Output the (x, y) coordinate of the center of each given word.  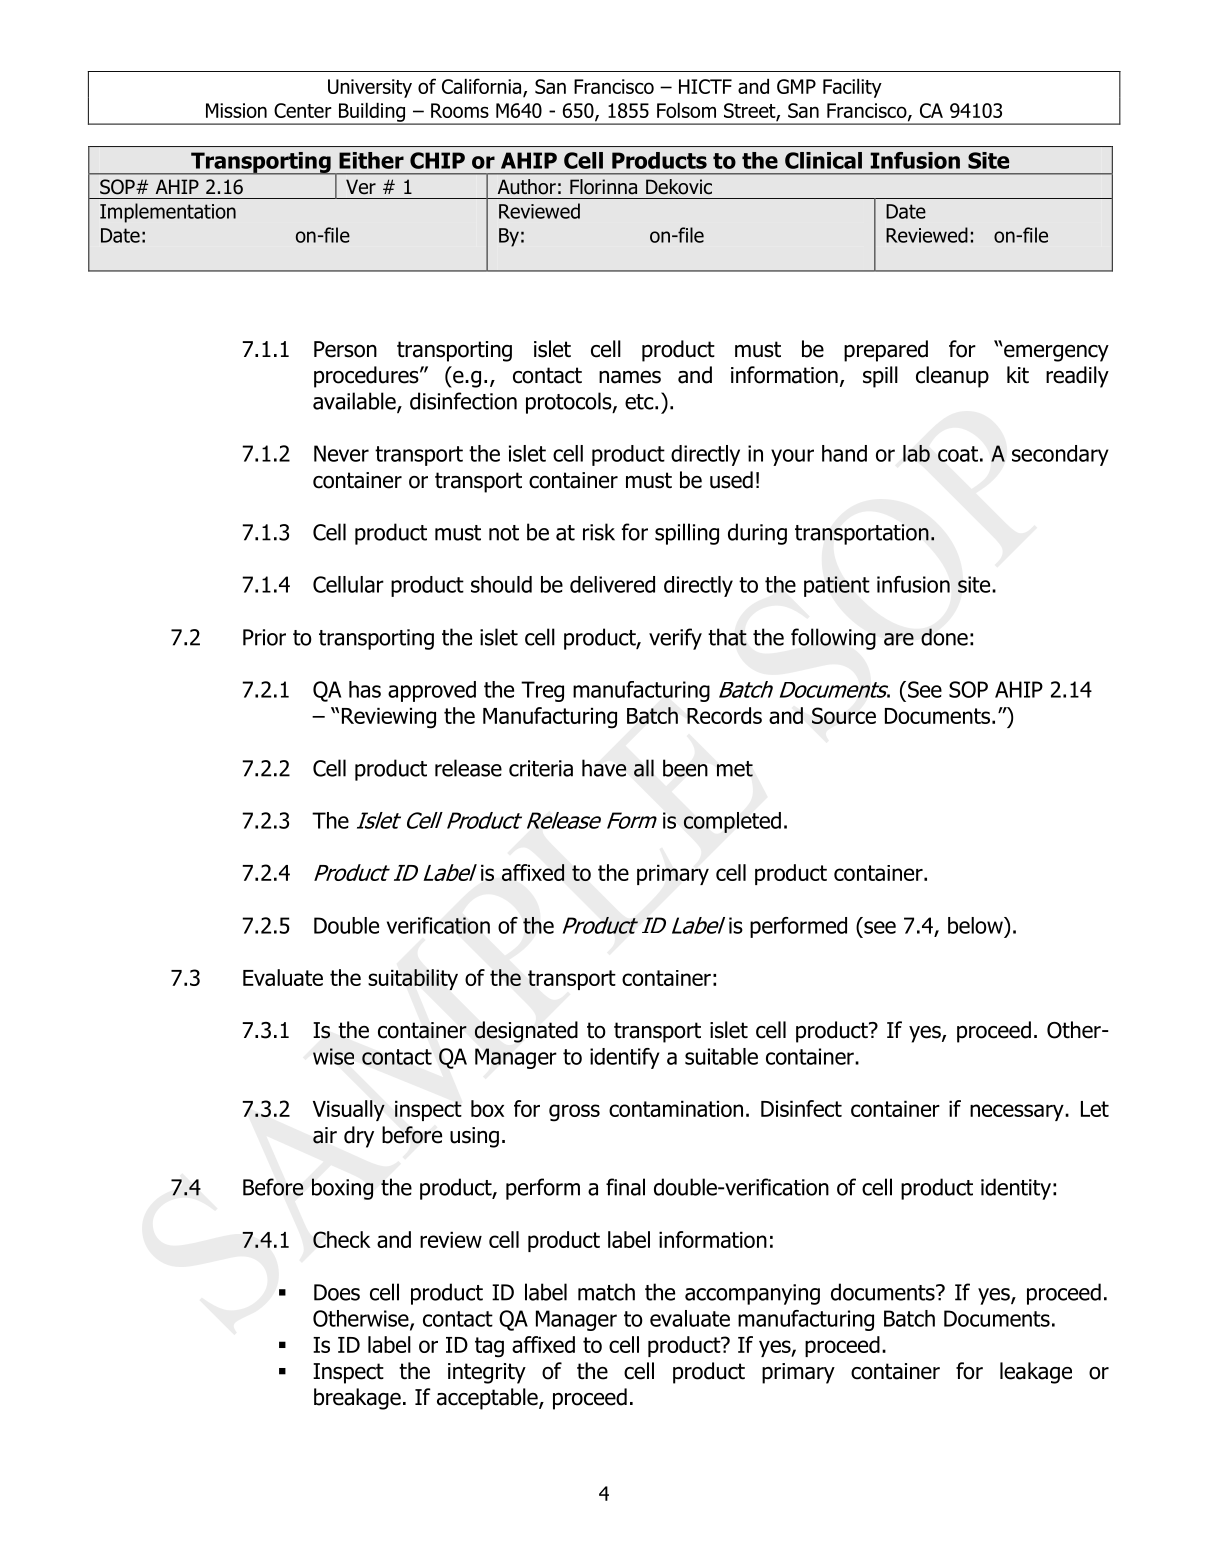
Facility (852, 88)
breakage (357, 1399)
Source (844, 715)
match (606, 1292)
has (365, 689)
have (604, 768)
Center (303, 110)
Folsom (686, 110)
